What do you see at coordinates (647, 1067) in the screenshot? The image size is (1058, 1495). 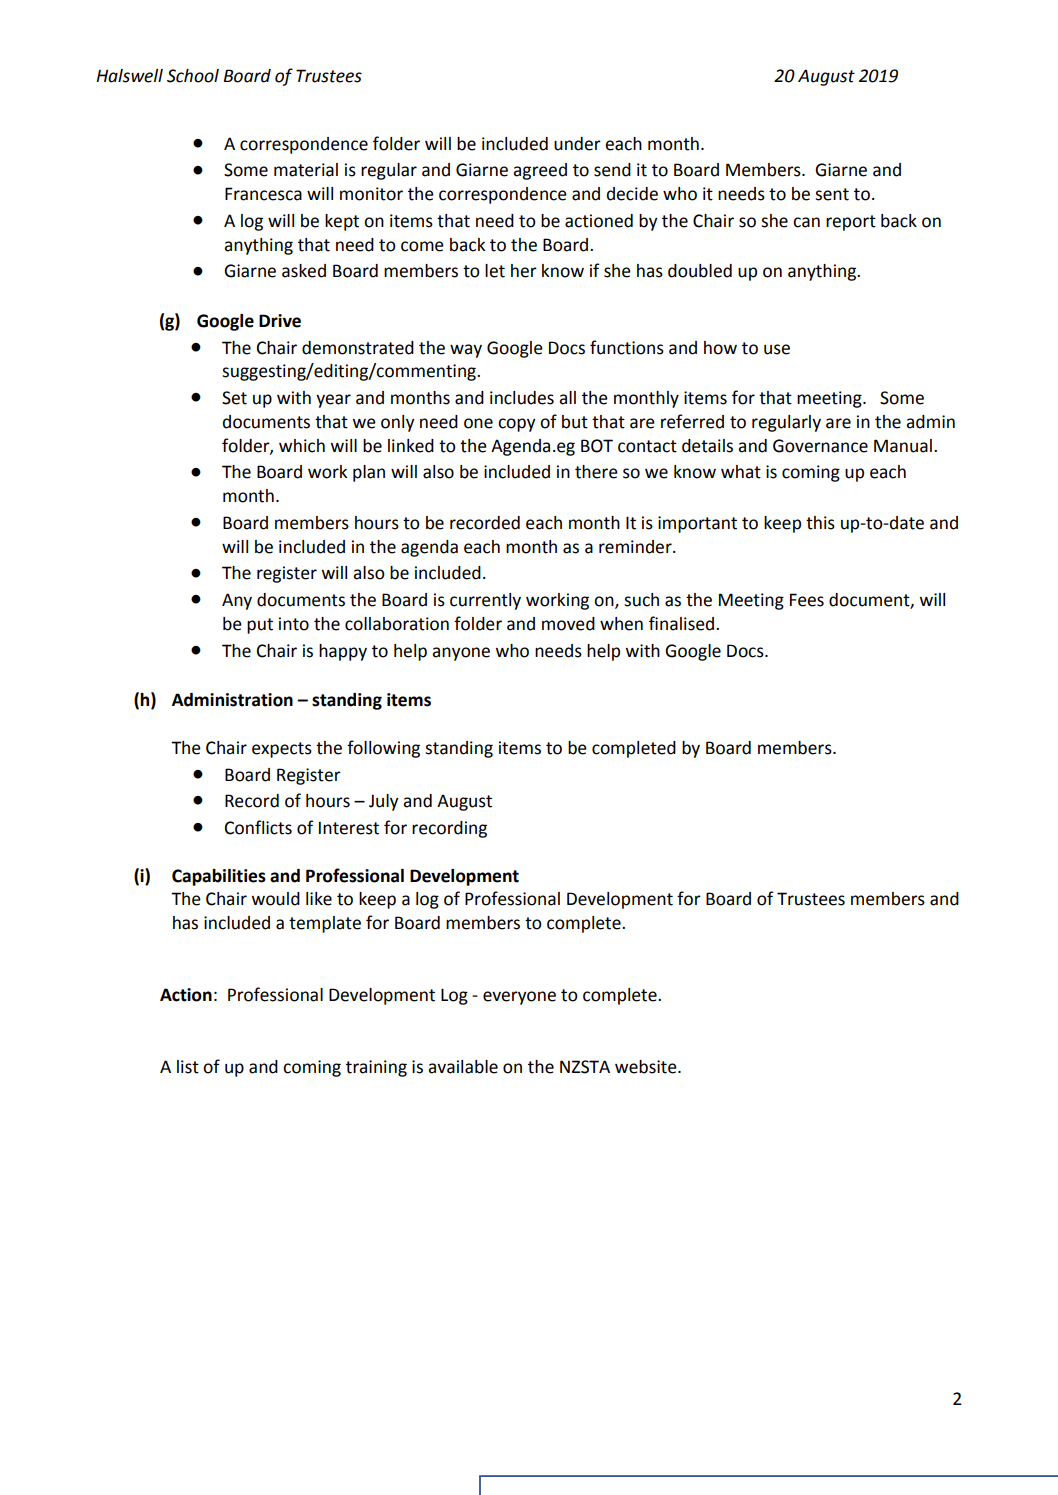 I see `website` at bounding box center [647, 1067].
